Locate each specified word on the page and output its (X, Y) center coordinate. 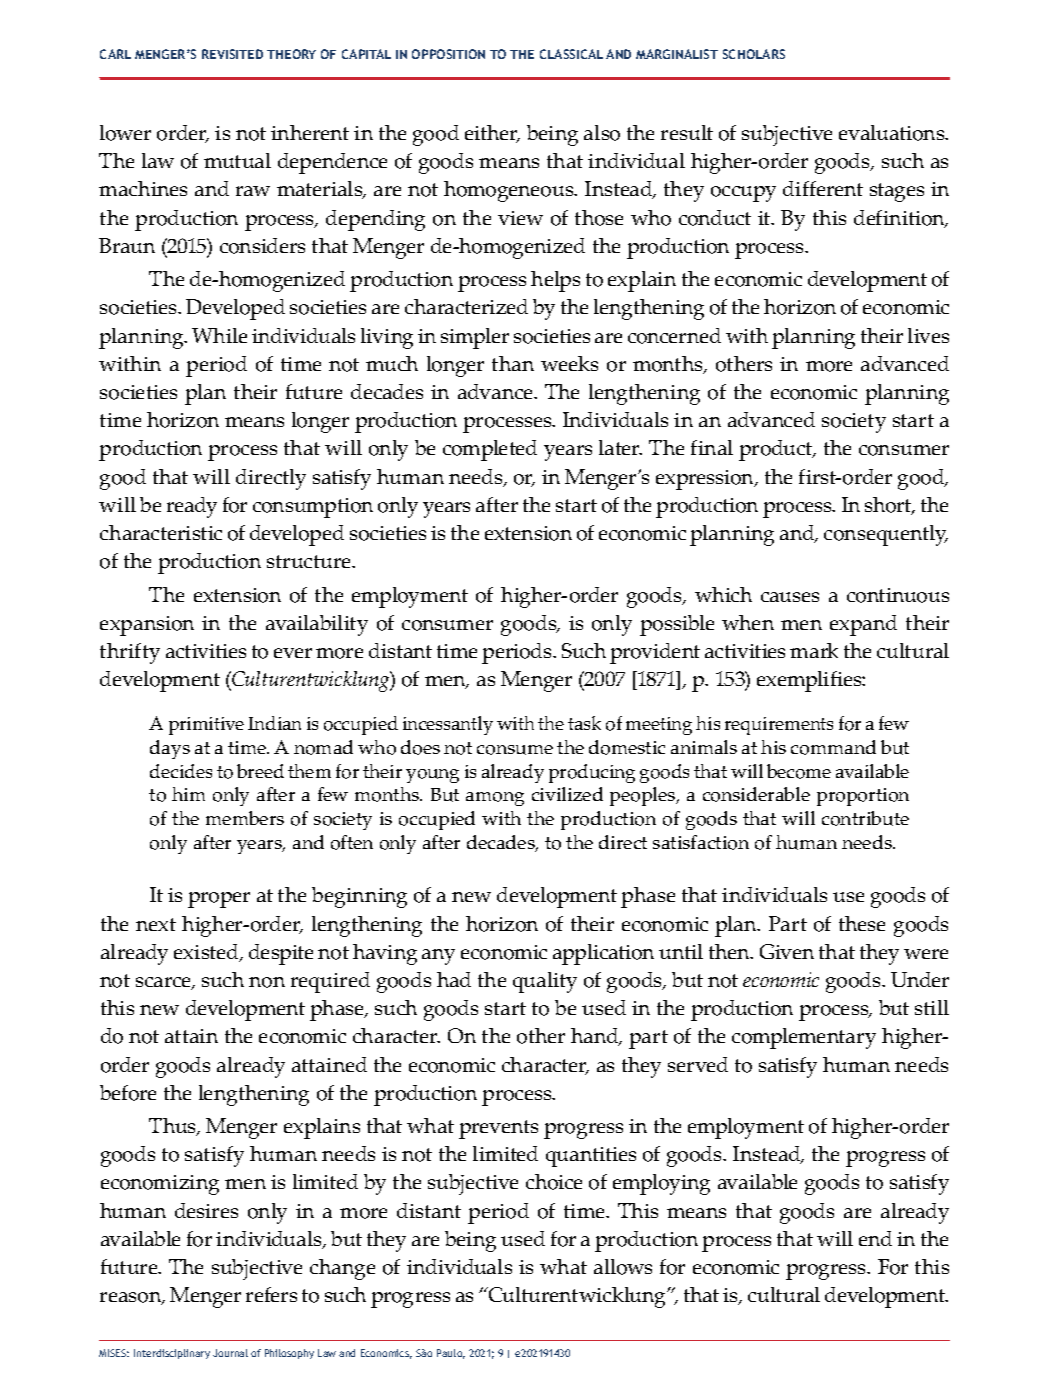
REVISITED (232, 54)
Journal (230, 1353)
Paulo (451, 1354)
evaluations (893, 133)
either (492, 134)
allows (623, 1267)
